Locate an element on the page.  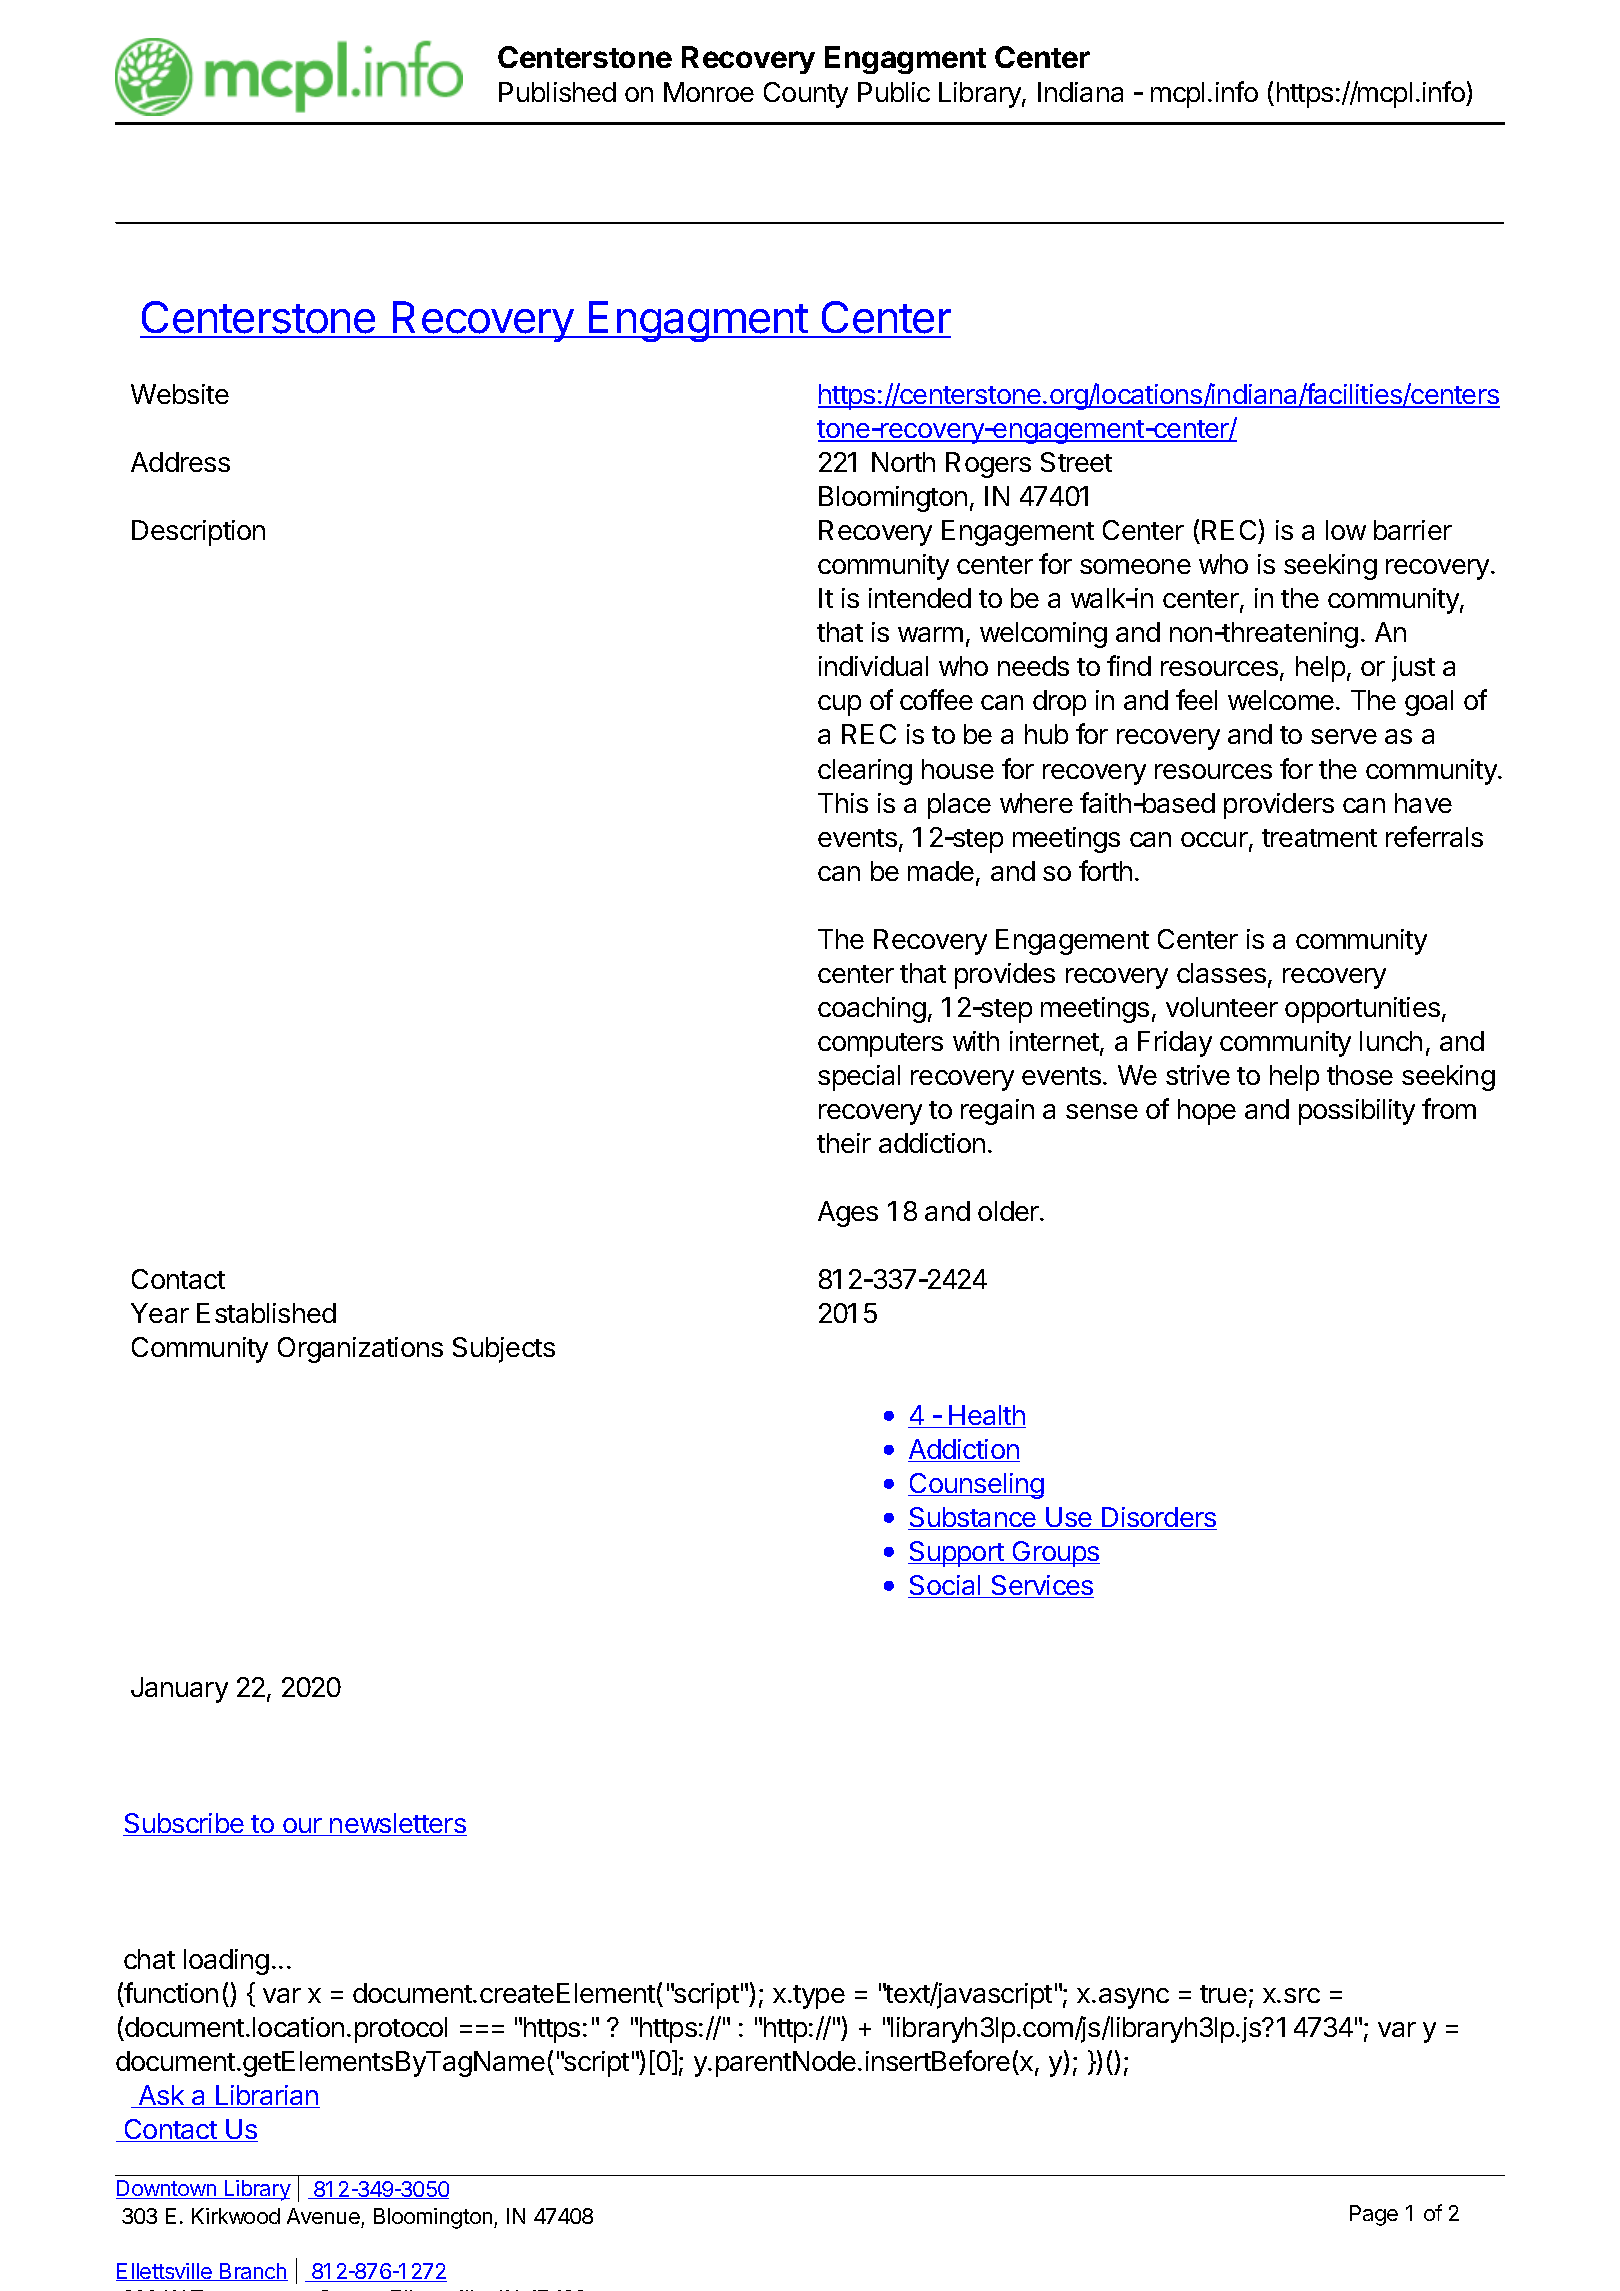
Published is located at coordinates (557, 92).
